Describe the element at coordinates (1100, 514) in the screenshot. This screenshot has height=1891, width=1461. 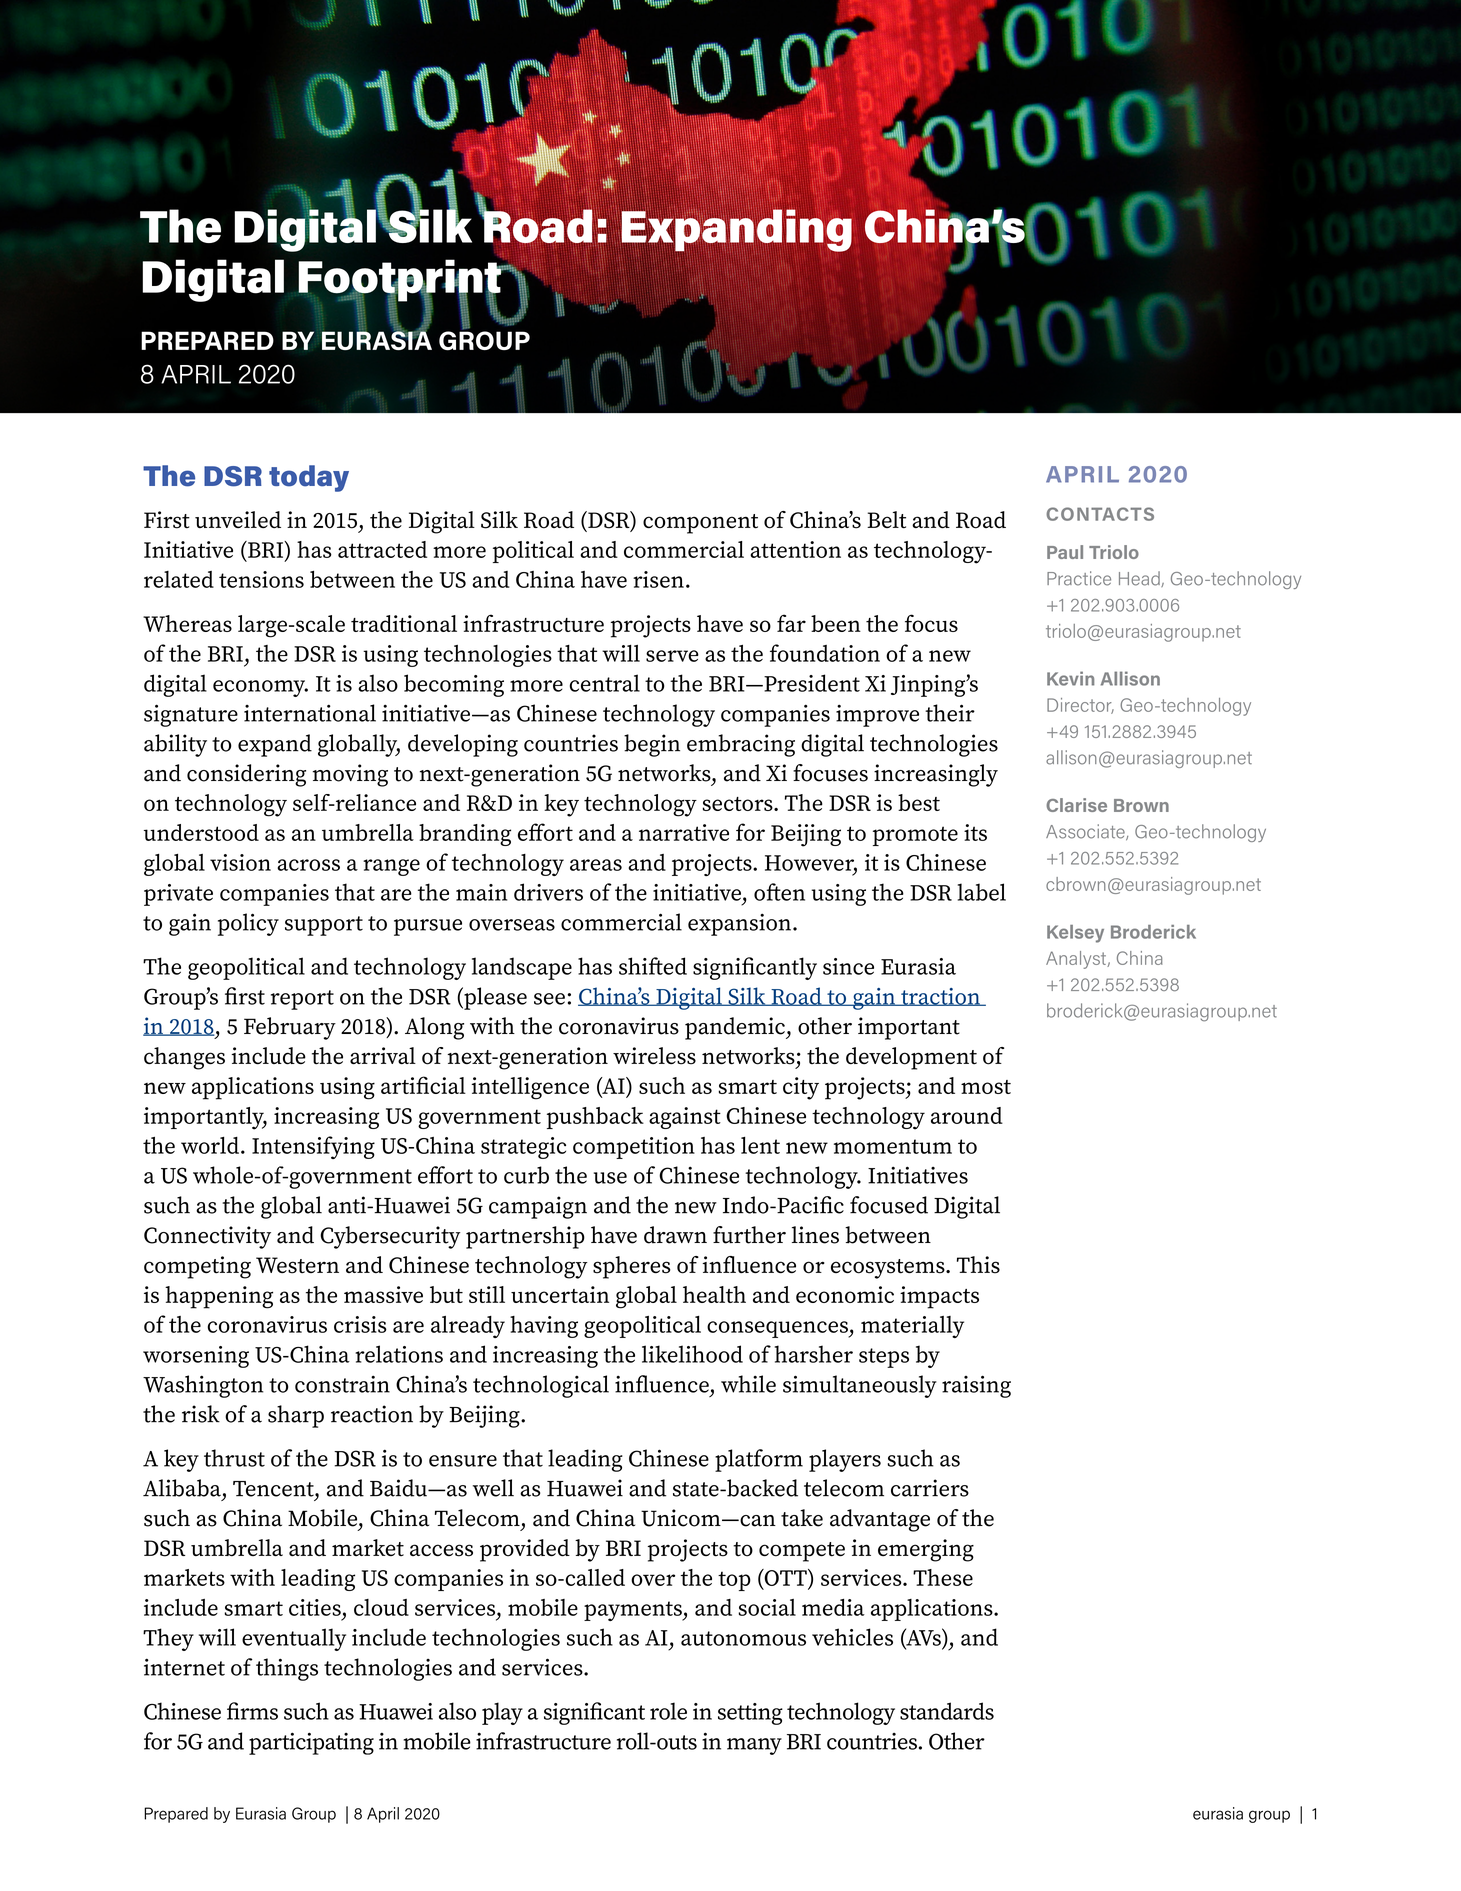
I see `CONTACTS` at that location.
